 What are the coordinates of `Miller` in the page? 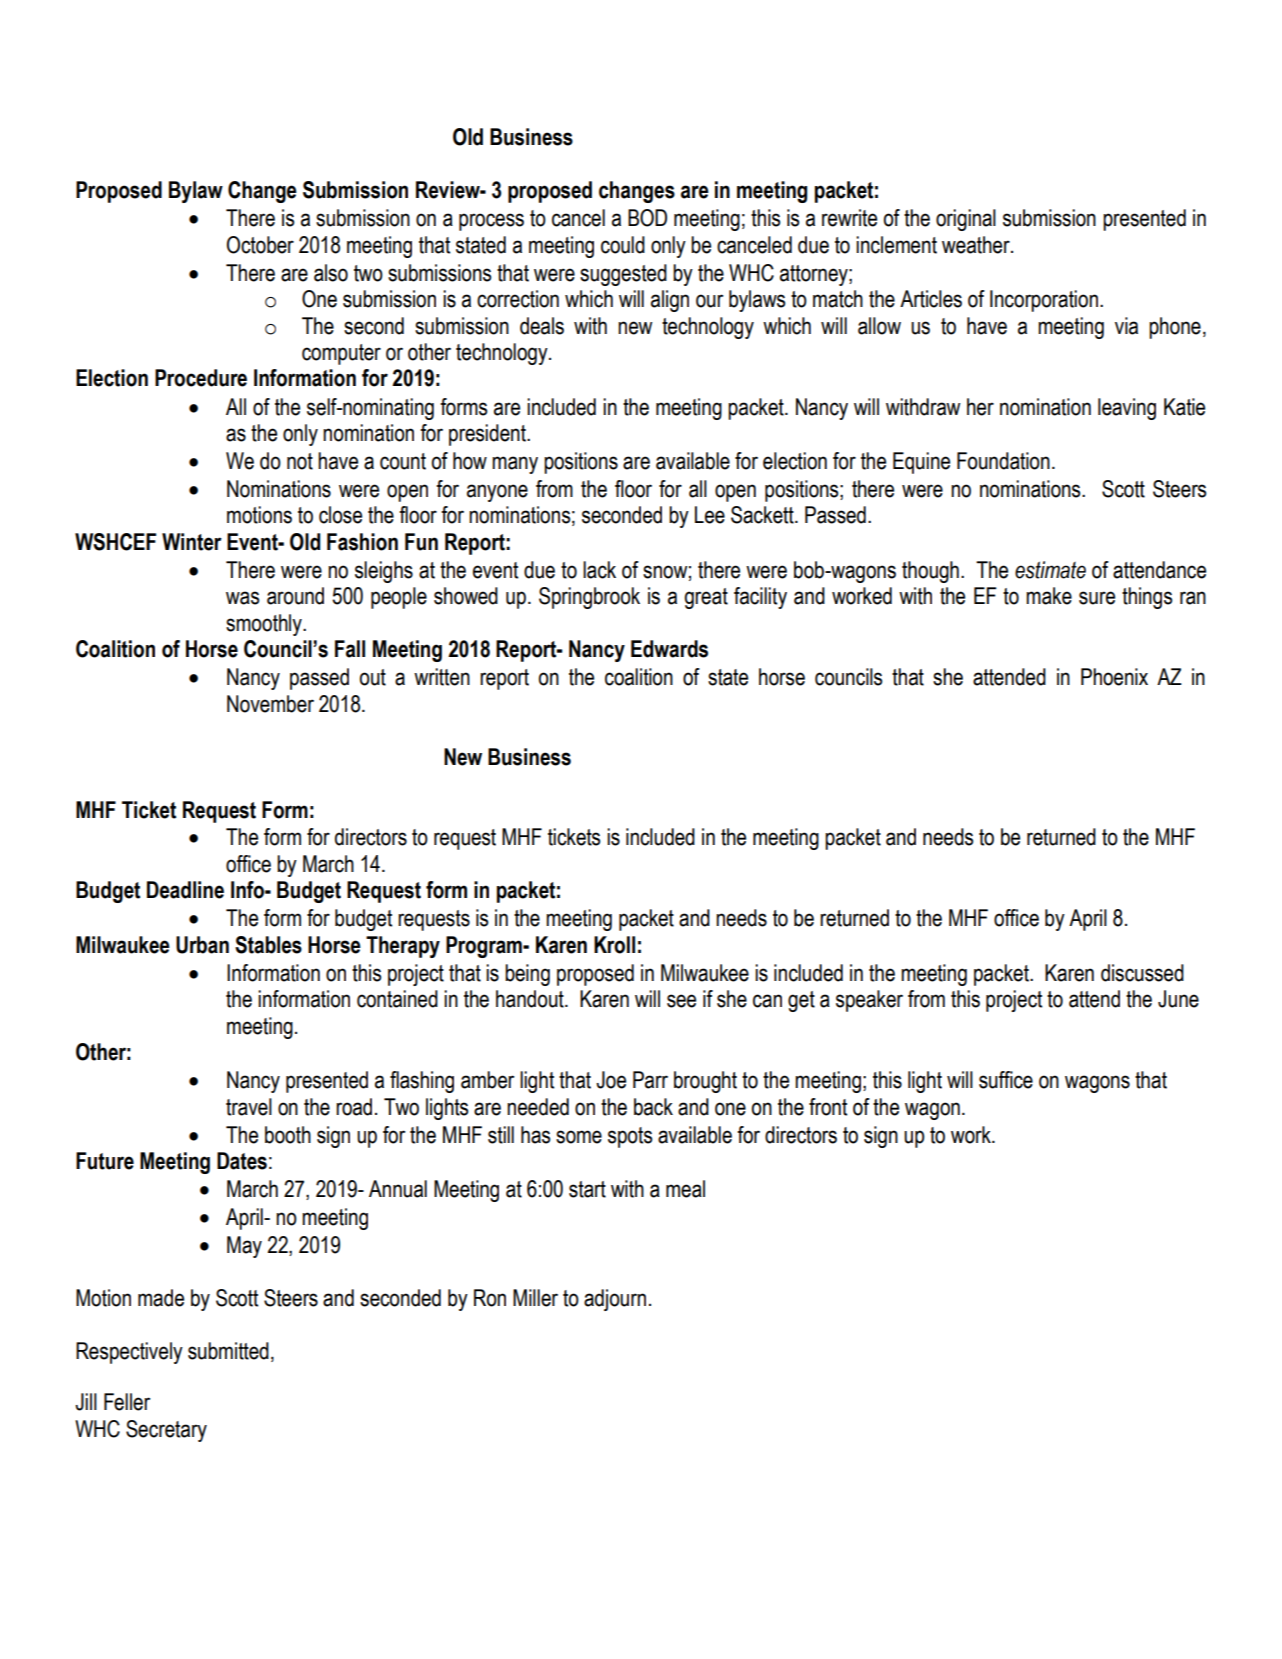 It's located at (535, 1298).
